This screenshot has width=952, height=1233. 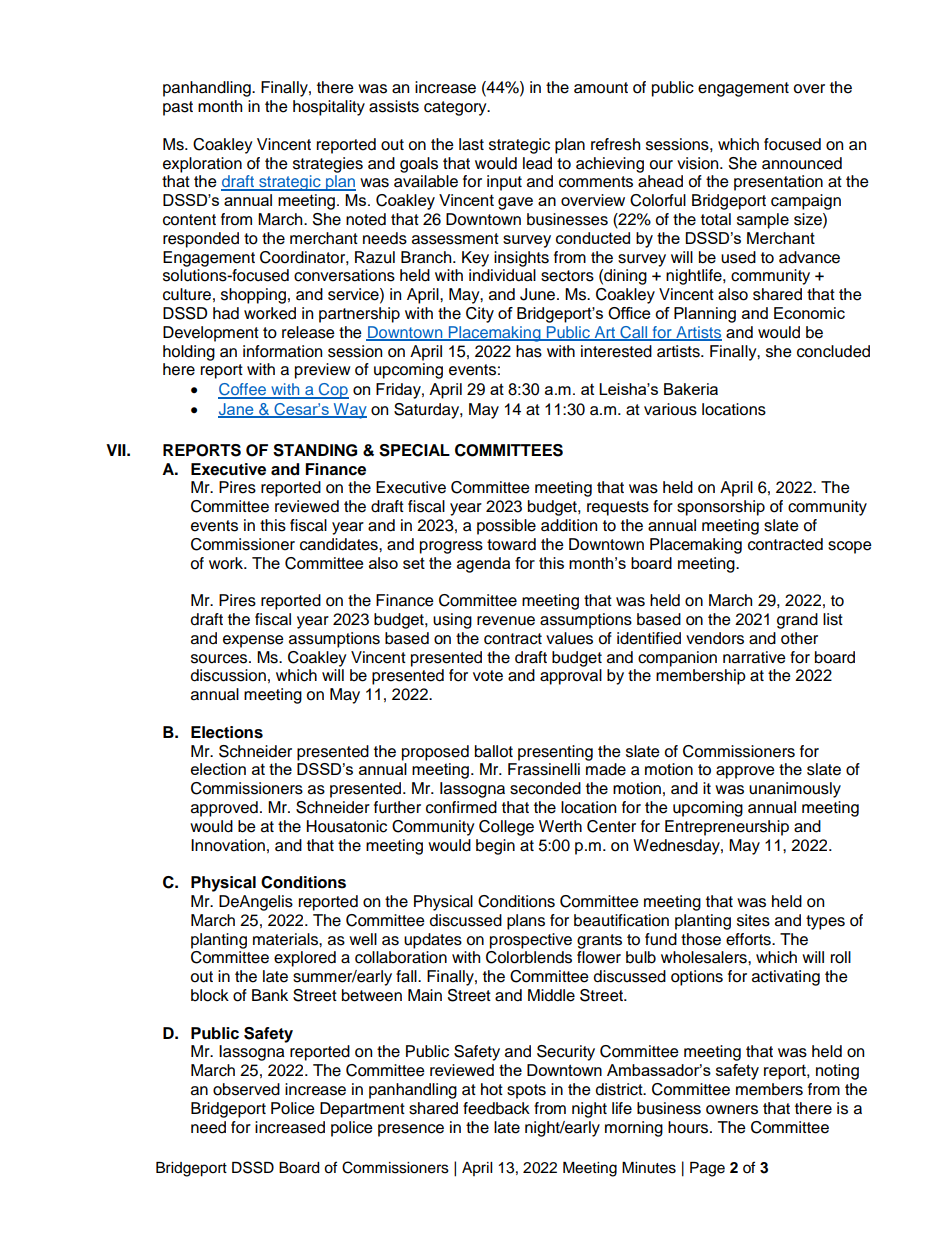 What do you see at coordinates (496, 1108) in the screenshot?
I see `feedback` at bounding box center [496, 1108].
